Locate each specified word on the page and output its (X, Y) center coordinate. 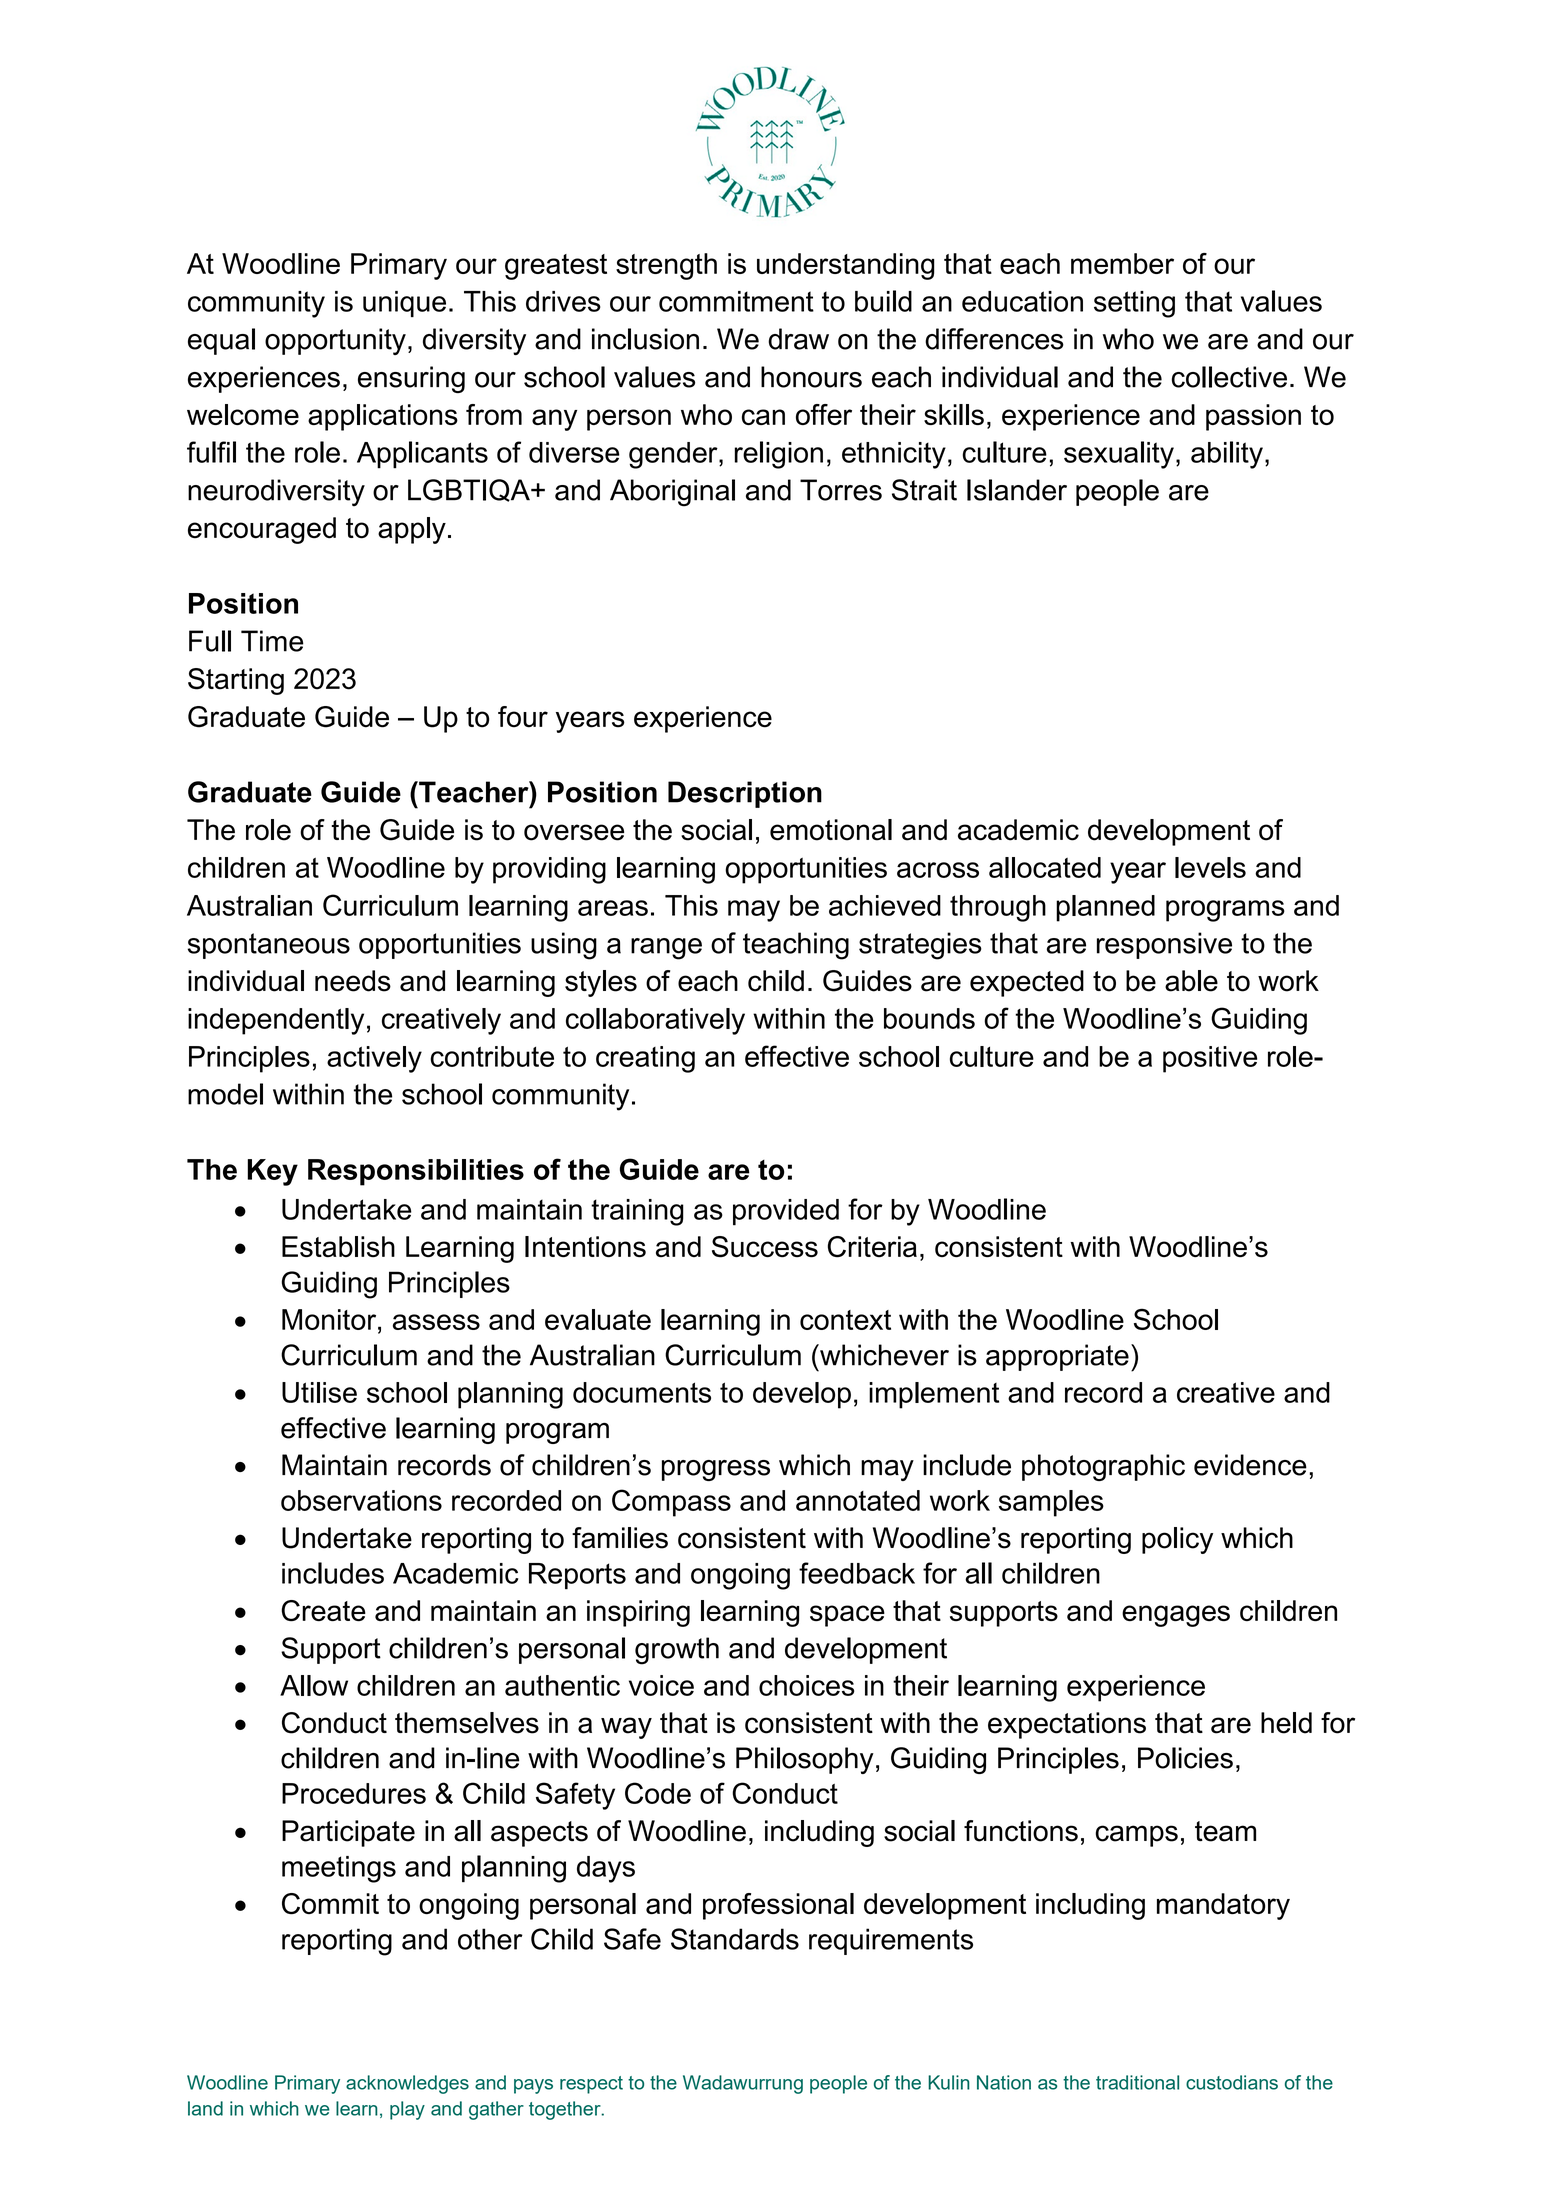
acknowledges (407, 2084)
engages (1176, 1616)
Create (323, 1611)
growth (677, 1651)
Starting (236, 681)
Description (745, 794)
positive (1210, 1059)
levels (1210, 867)
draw (798, 339)
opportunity (335, 341)
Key (272, 1172)
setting (1134, 304)
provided (786, 1212)
